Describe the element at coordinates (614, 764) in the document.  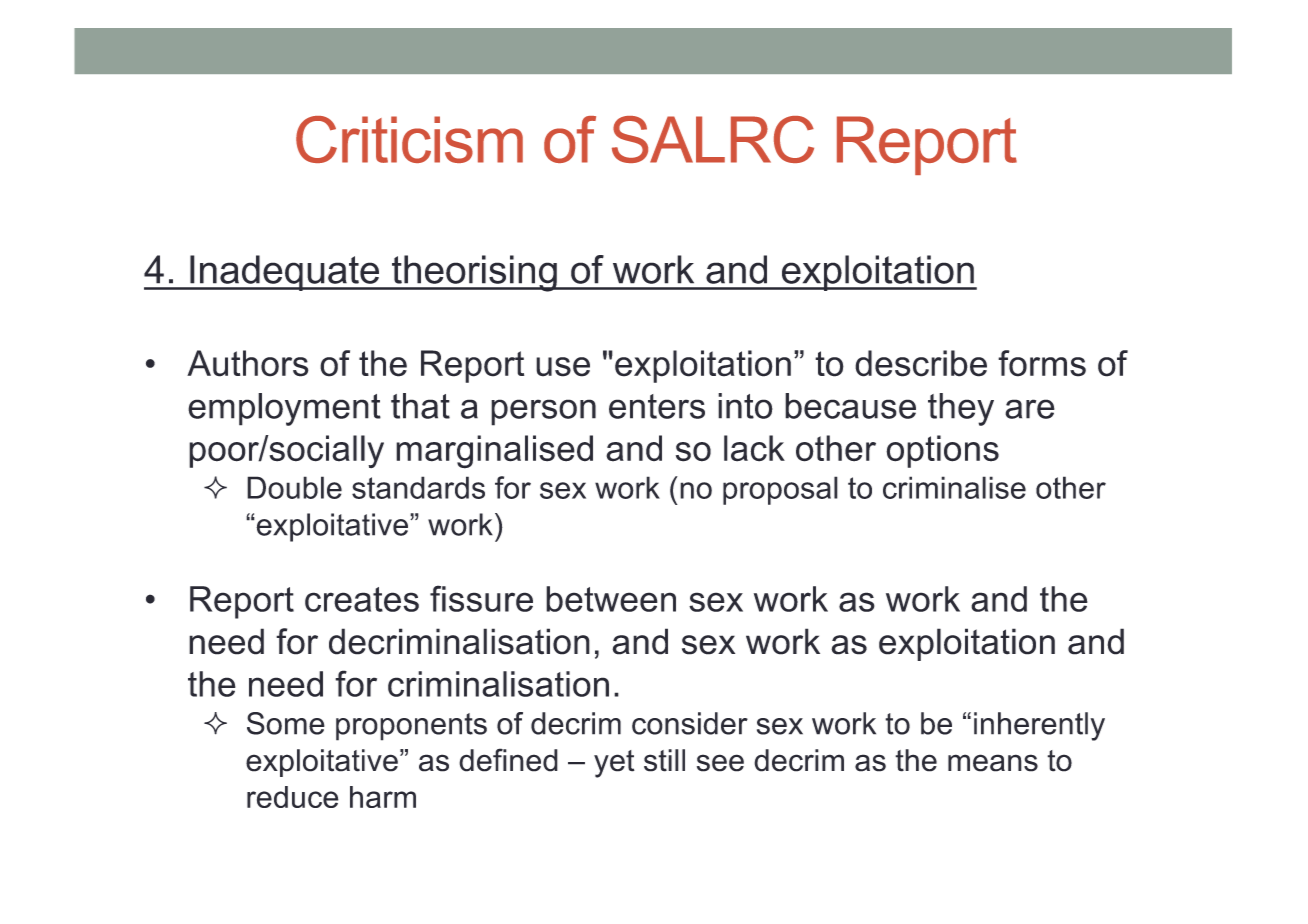
I see `yet` at that location.
